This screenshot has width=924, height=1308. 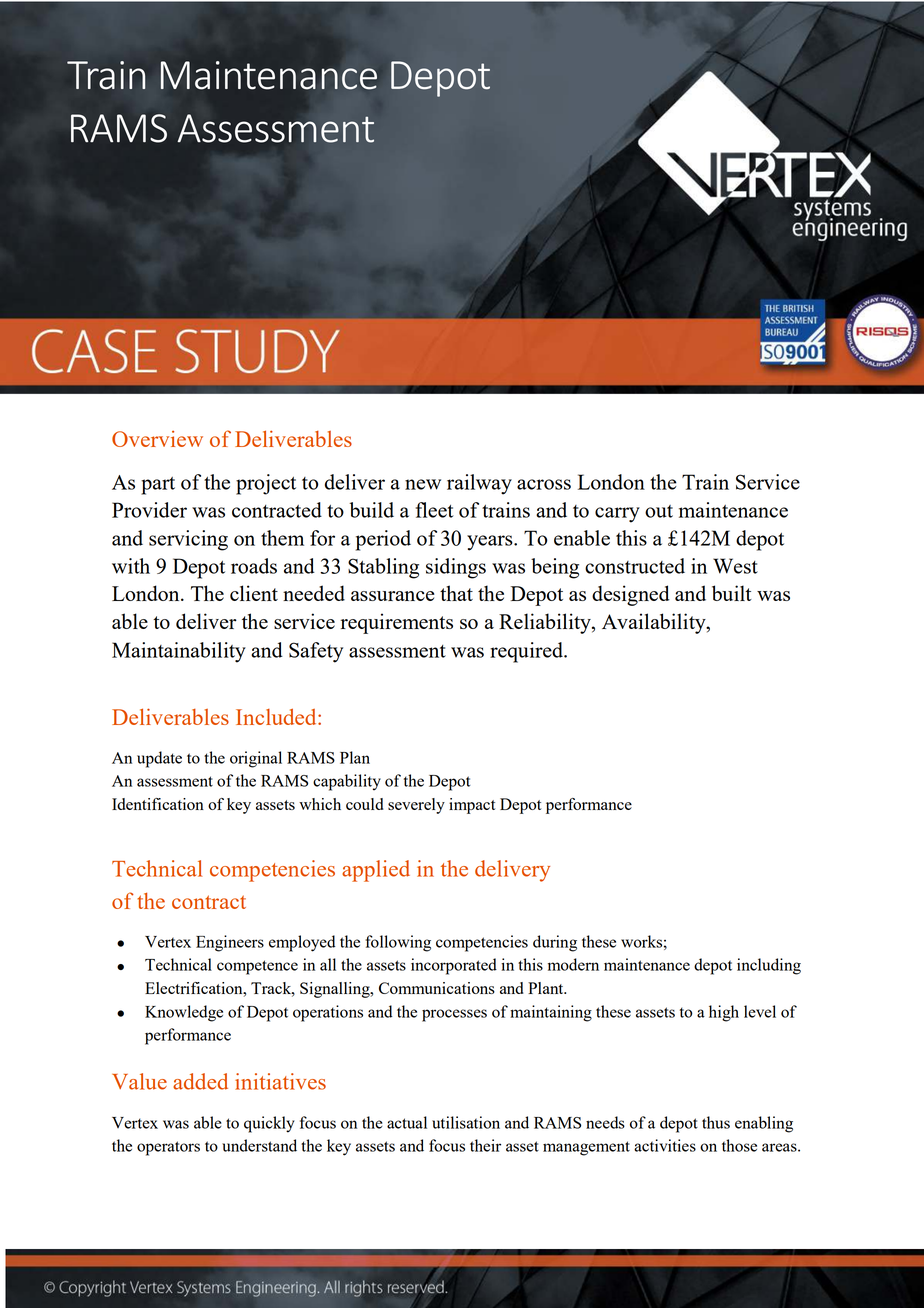 I want to click on utilisation, so click(x=466, y=1122).
